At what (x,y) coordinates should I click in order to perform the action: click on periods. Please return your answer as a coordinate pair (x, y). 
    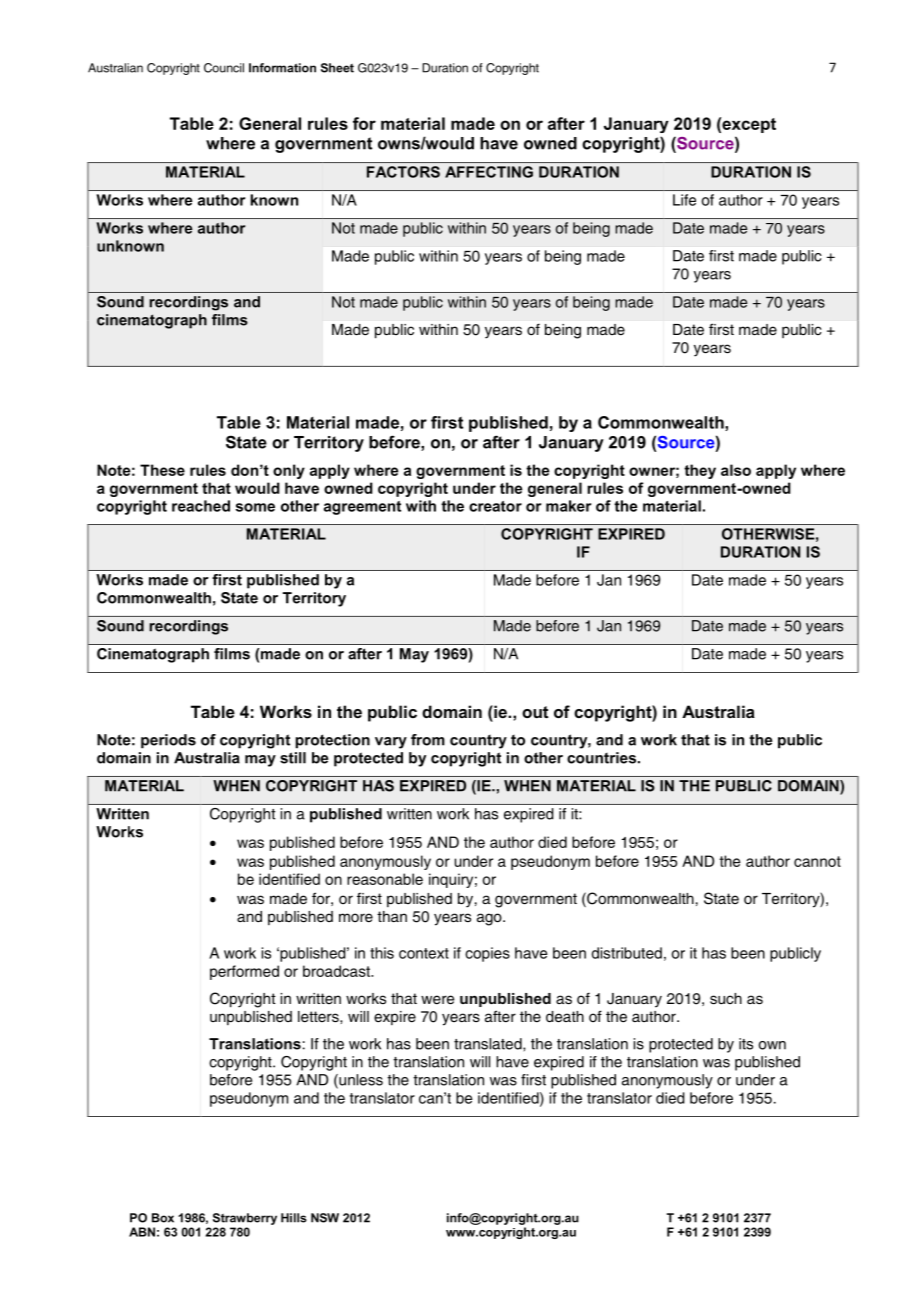
    Looking at the image, I should click on (168, 741).
